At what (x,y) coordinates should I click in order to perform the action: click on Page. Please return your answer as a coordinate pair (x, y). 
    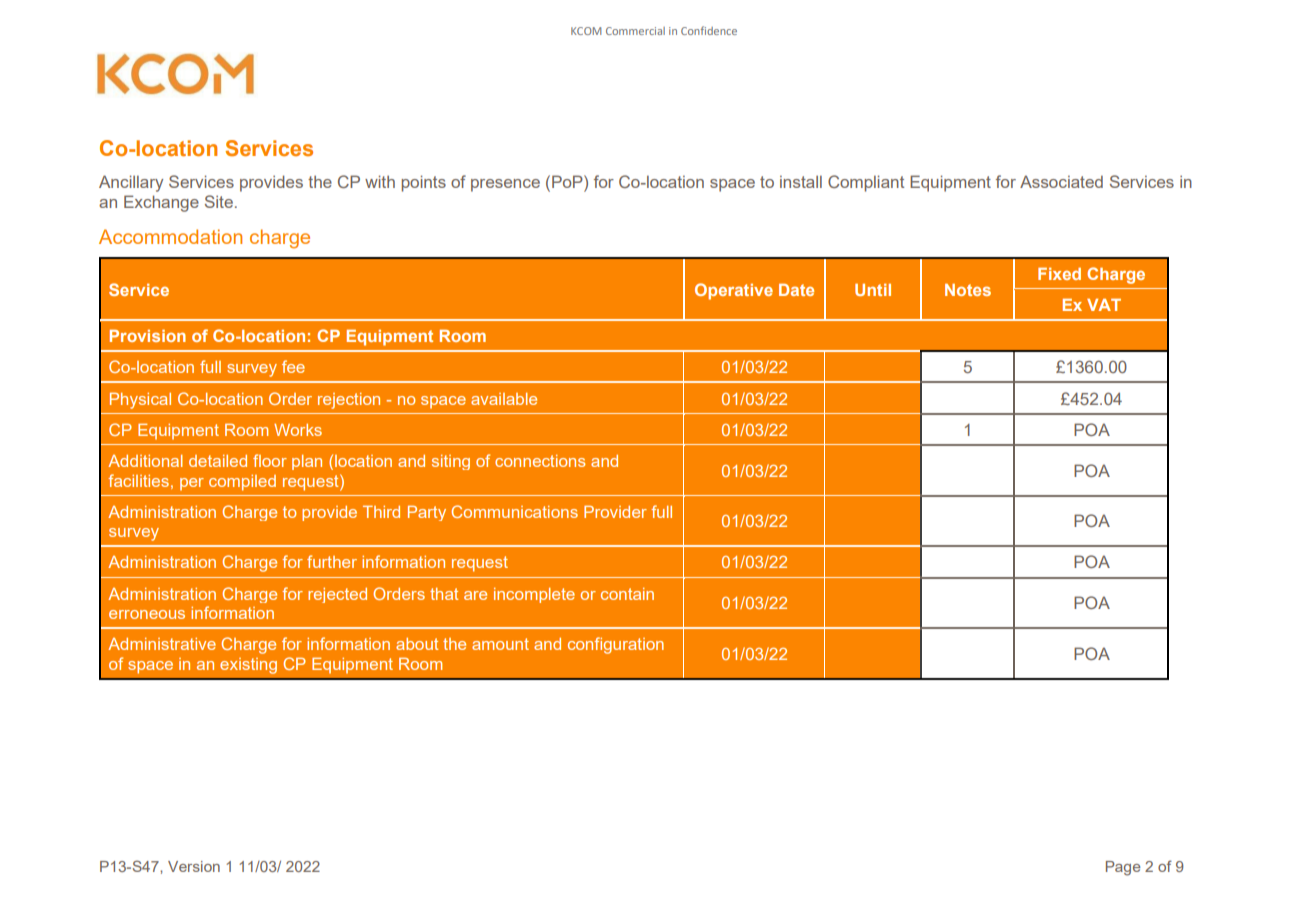
    Looking at the image, I should click on (1123, 868).
